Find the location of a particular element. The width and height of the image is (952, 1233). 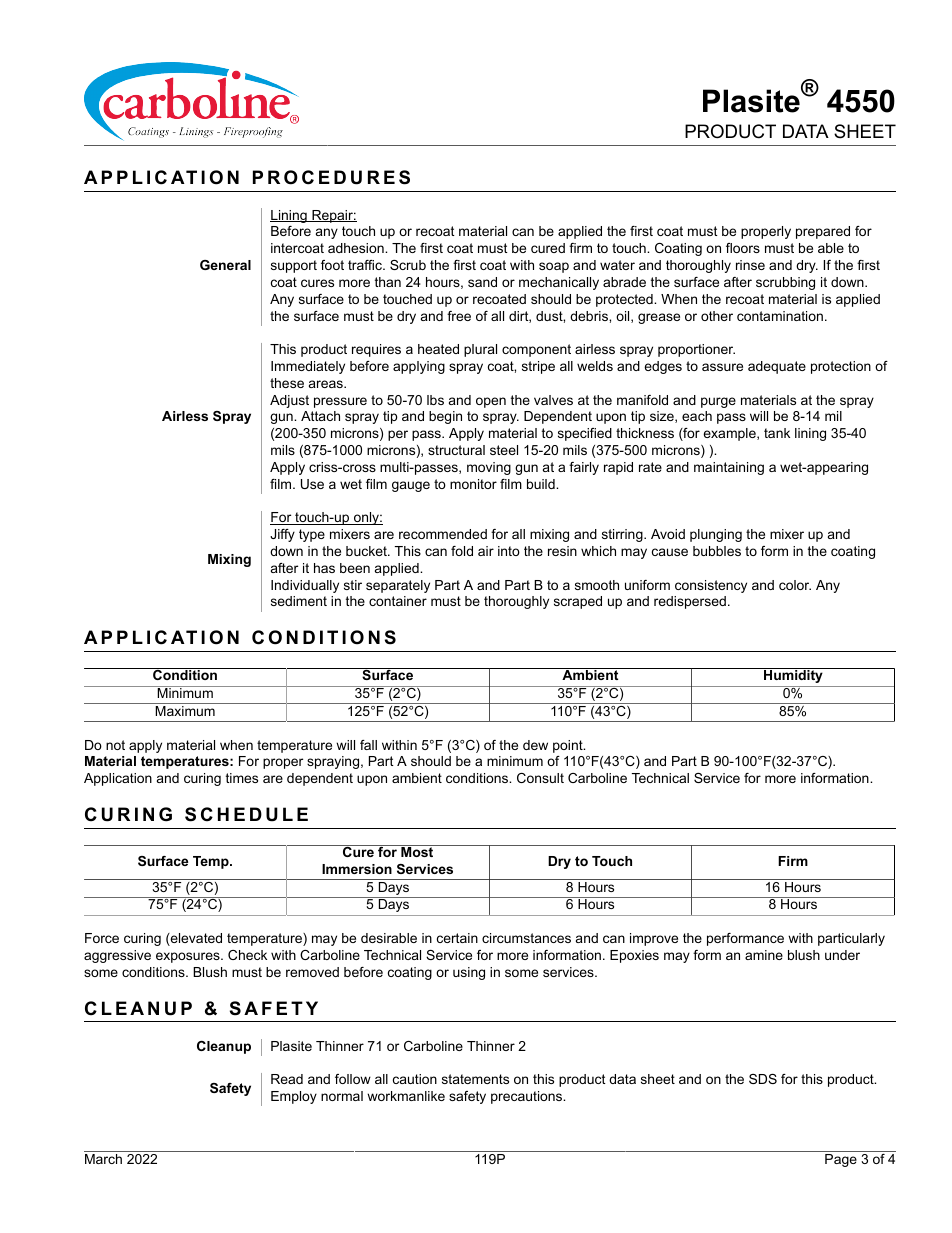

rinse is located at coordinates (750, 265).
